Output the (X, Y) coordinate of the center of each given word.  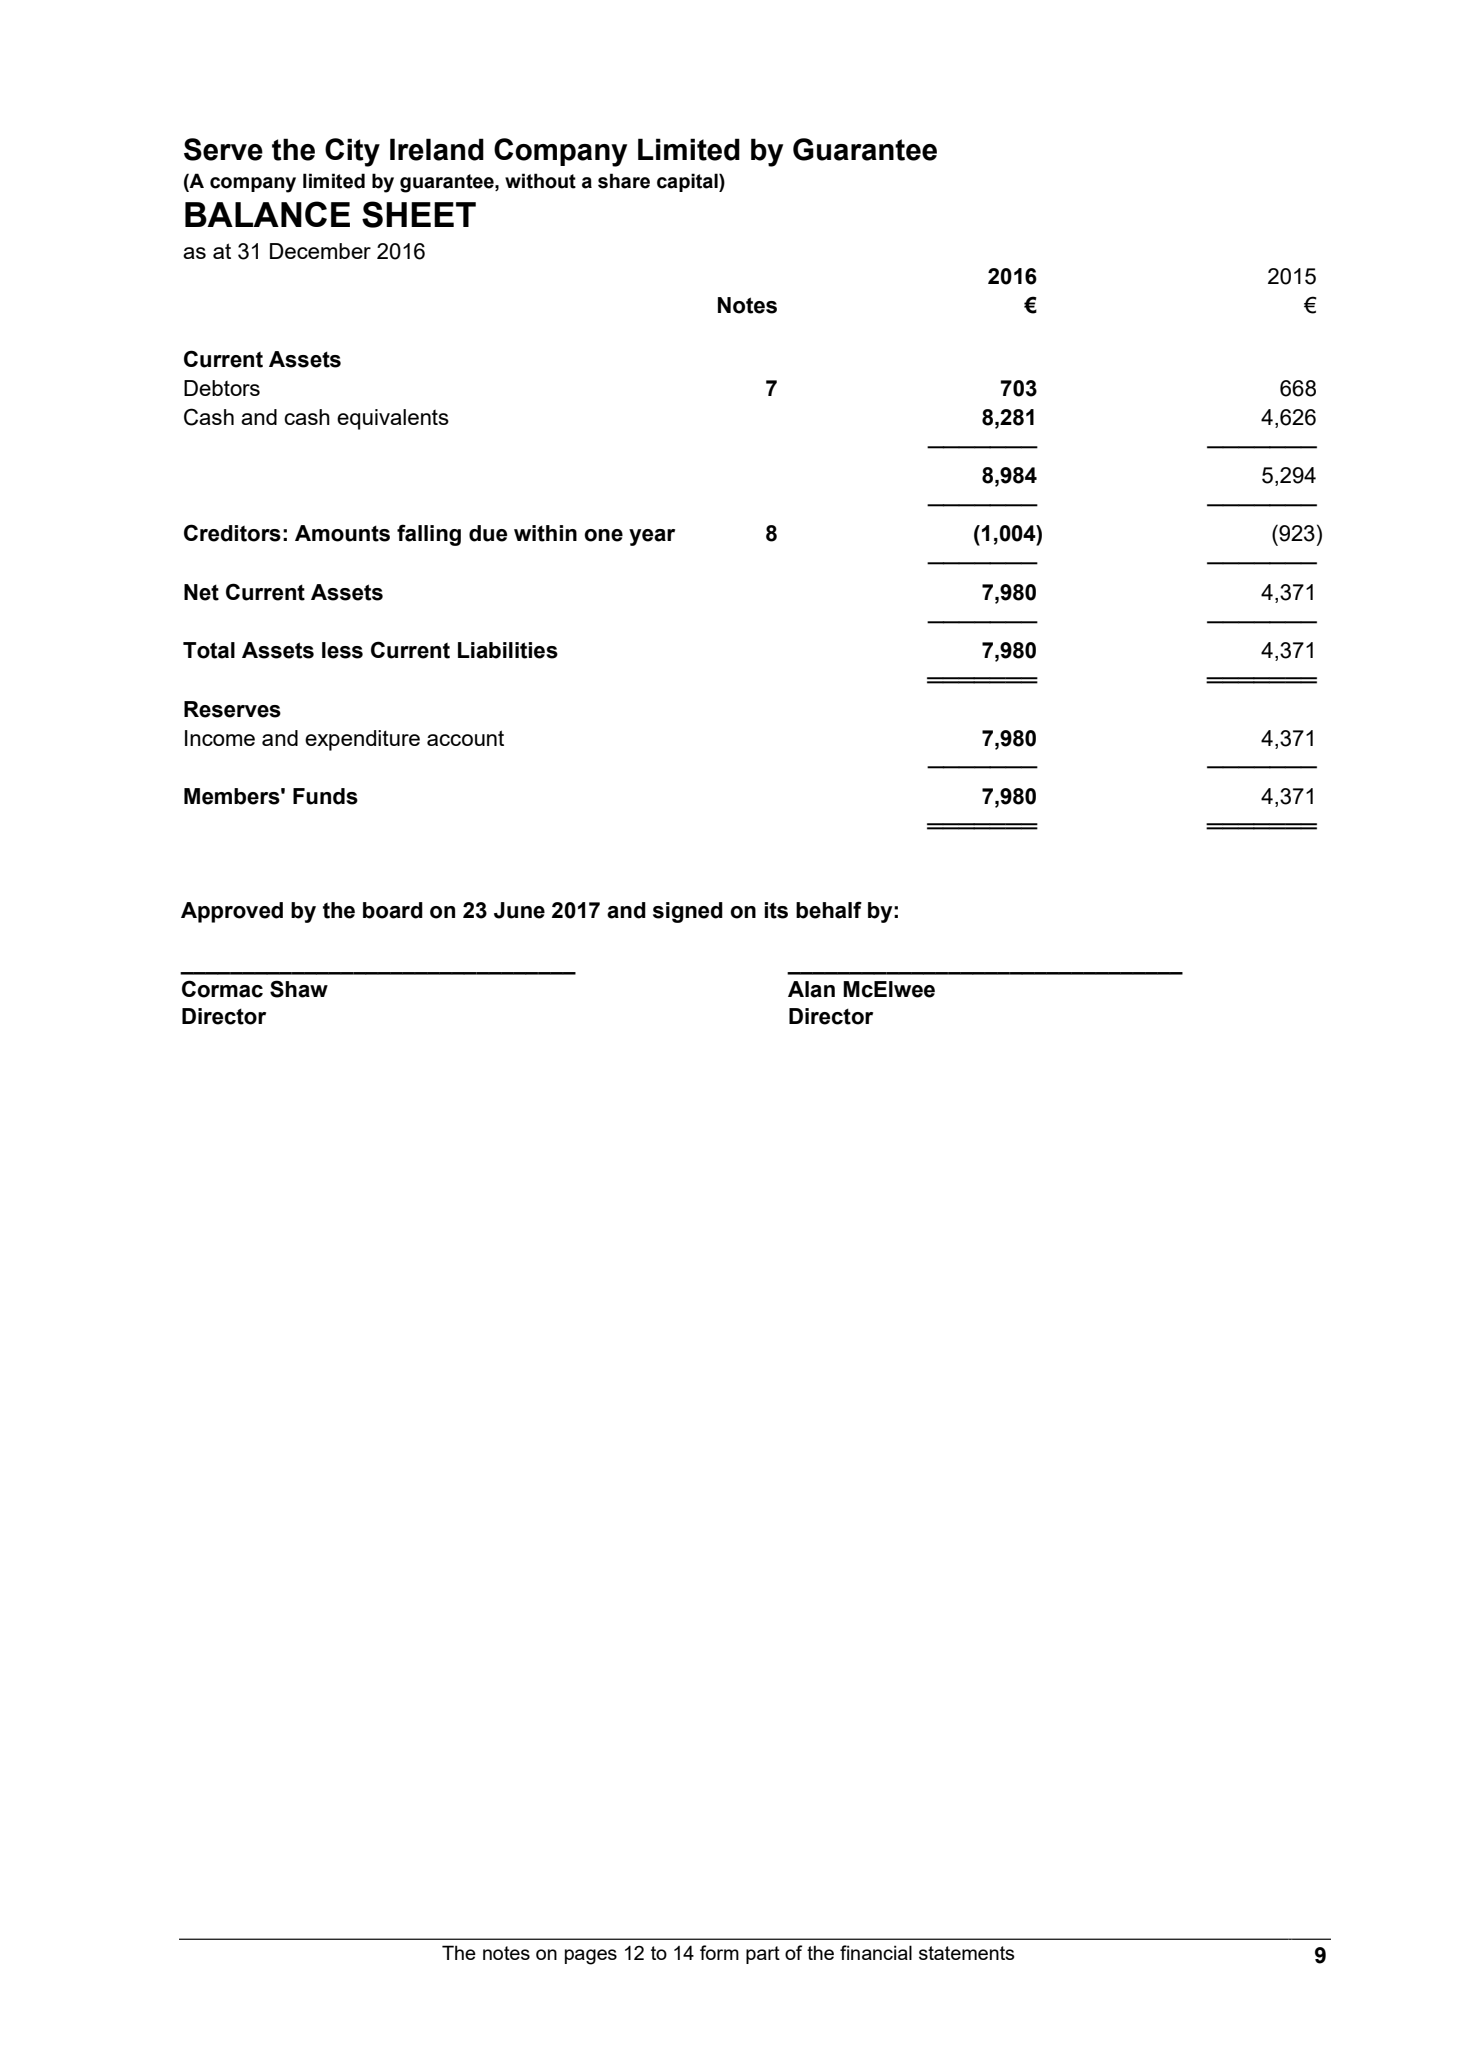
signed (688, 912)
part (763, 1955)
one (603, 535)
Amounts (342, 533)
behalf (829, 910)
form (719, 1952)
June (519, 910)
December (320, 251)
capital (688, 182)
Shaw (299, 989)
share (624, 181)
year (652, 537)
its (776, 910)
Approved (232, 912)
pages (591, 1957)
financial (876, 1952)
